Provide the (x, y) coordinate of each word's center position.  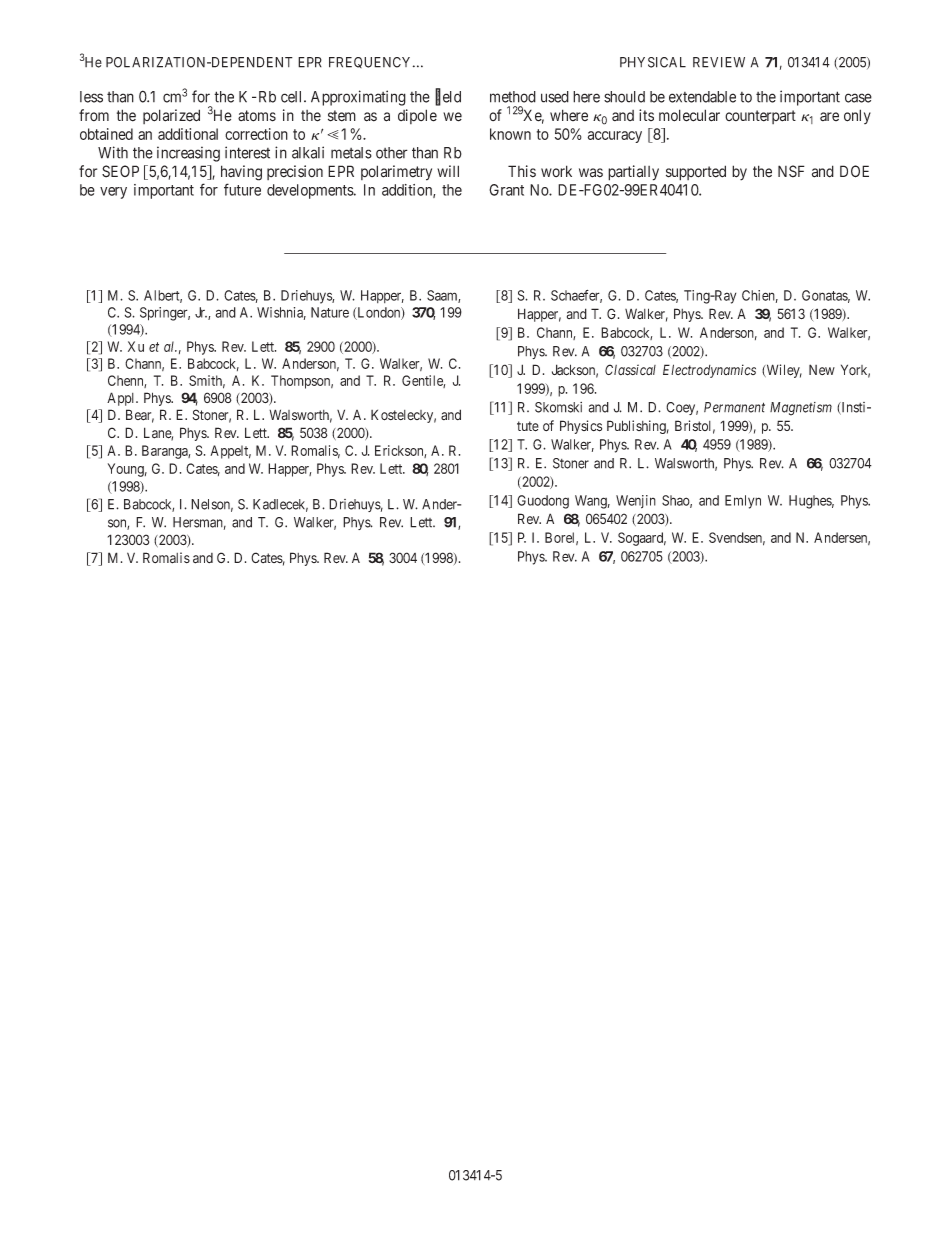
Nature (330, 312)
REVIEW (719, 62)
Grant (506, 190)
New (822, 369)
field (448, 97)
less (91, 97)
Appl (122, 399)
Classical (630, 370)
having (241, 173)
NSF (791, 171)
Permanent (734, 407)
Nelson (212, 505)
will (448, 171)
